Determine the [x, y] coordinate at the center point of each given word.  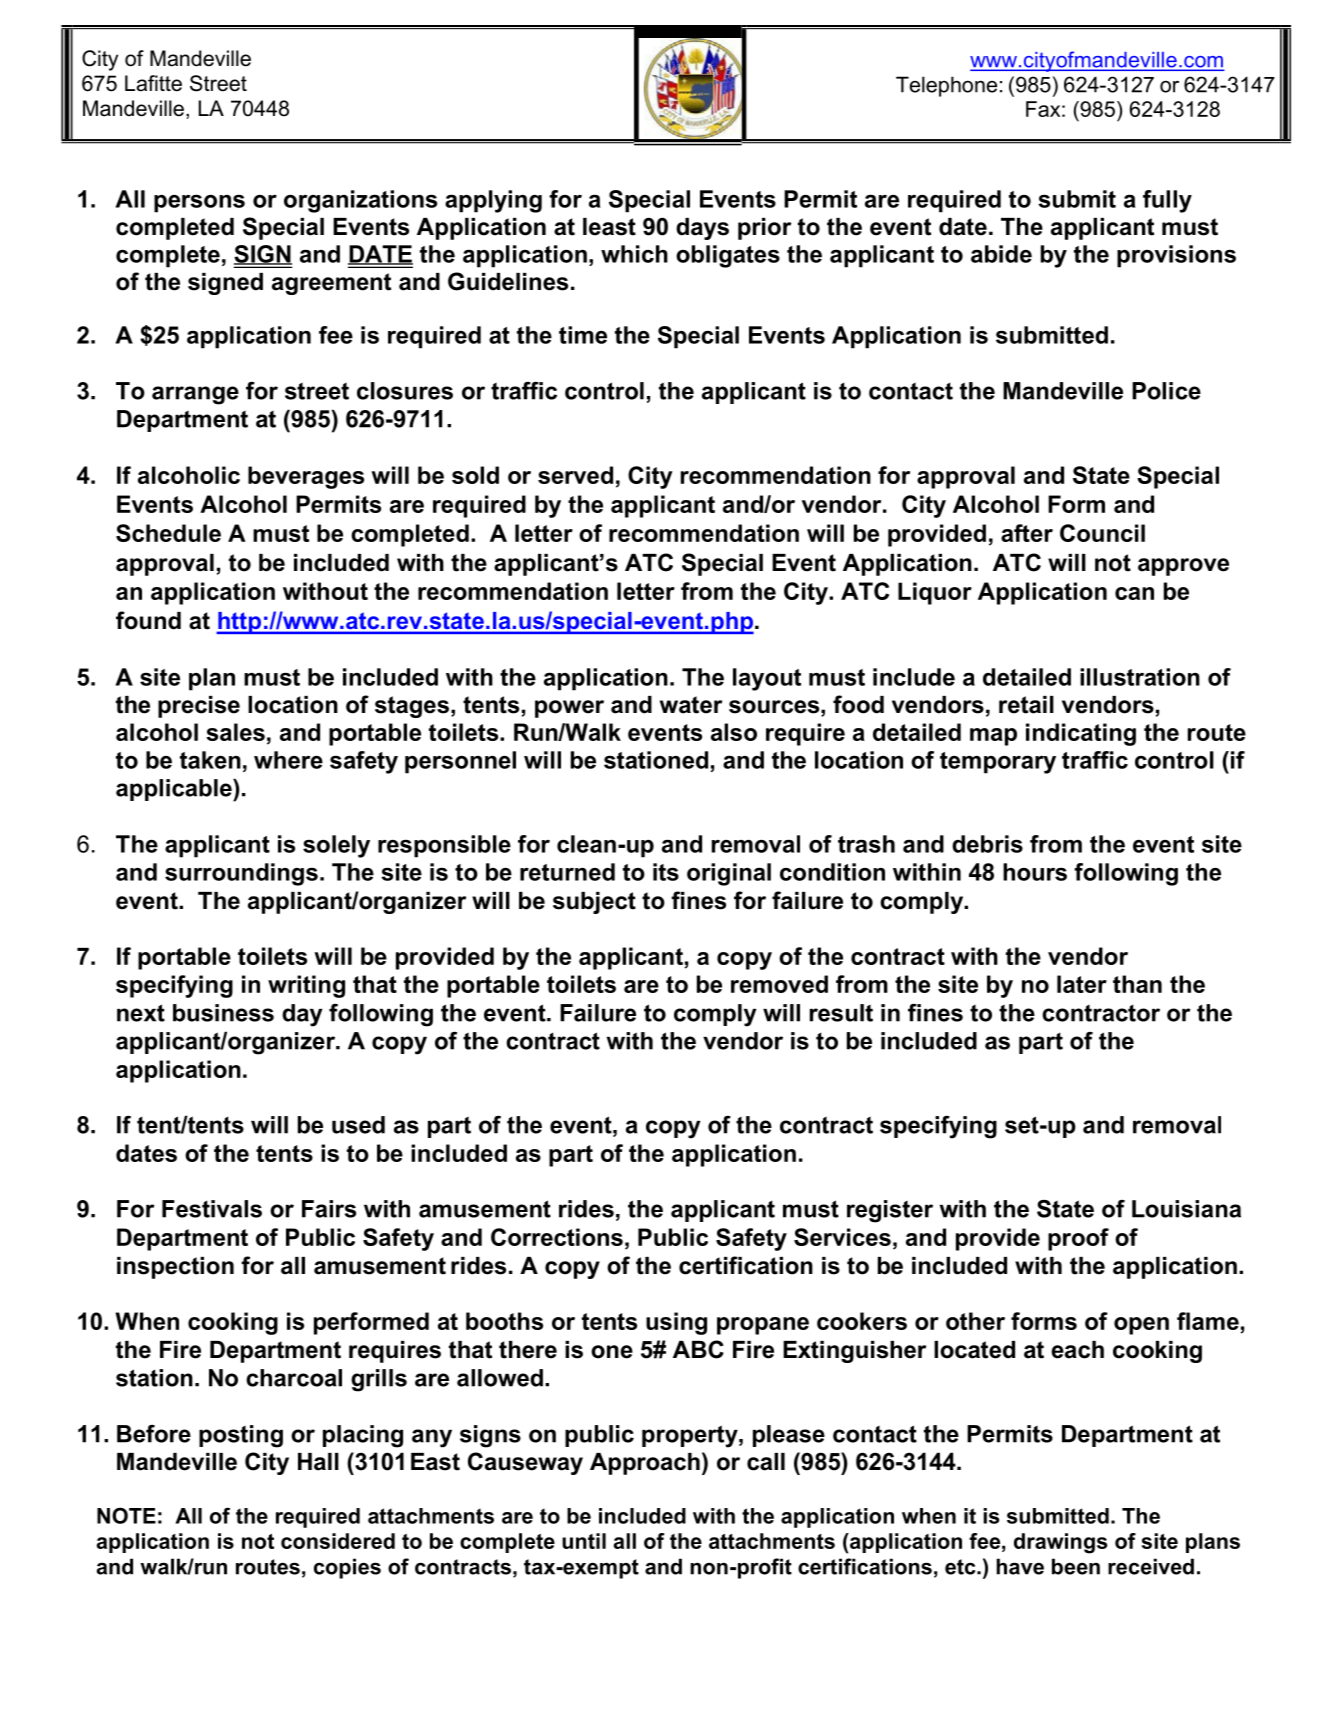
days [702, 229]
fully [1167, 201]
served [575, 475]
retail [1026, 705]
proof [1078, 1239]
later [1082, 984]
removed [779, 984]
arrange [195, 395]
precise [199, 707]
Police [1166, 391]
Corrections [557, 1237]
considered [338, 1541]
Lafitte [153, 83]
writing [306, 986]
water [691, 705]
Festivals [212, 1209]
